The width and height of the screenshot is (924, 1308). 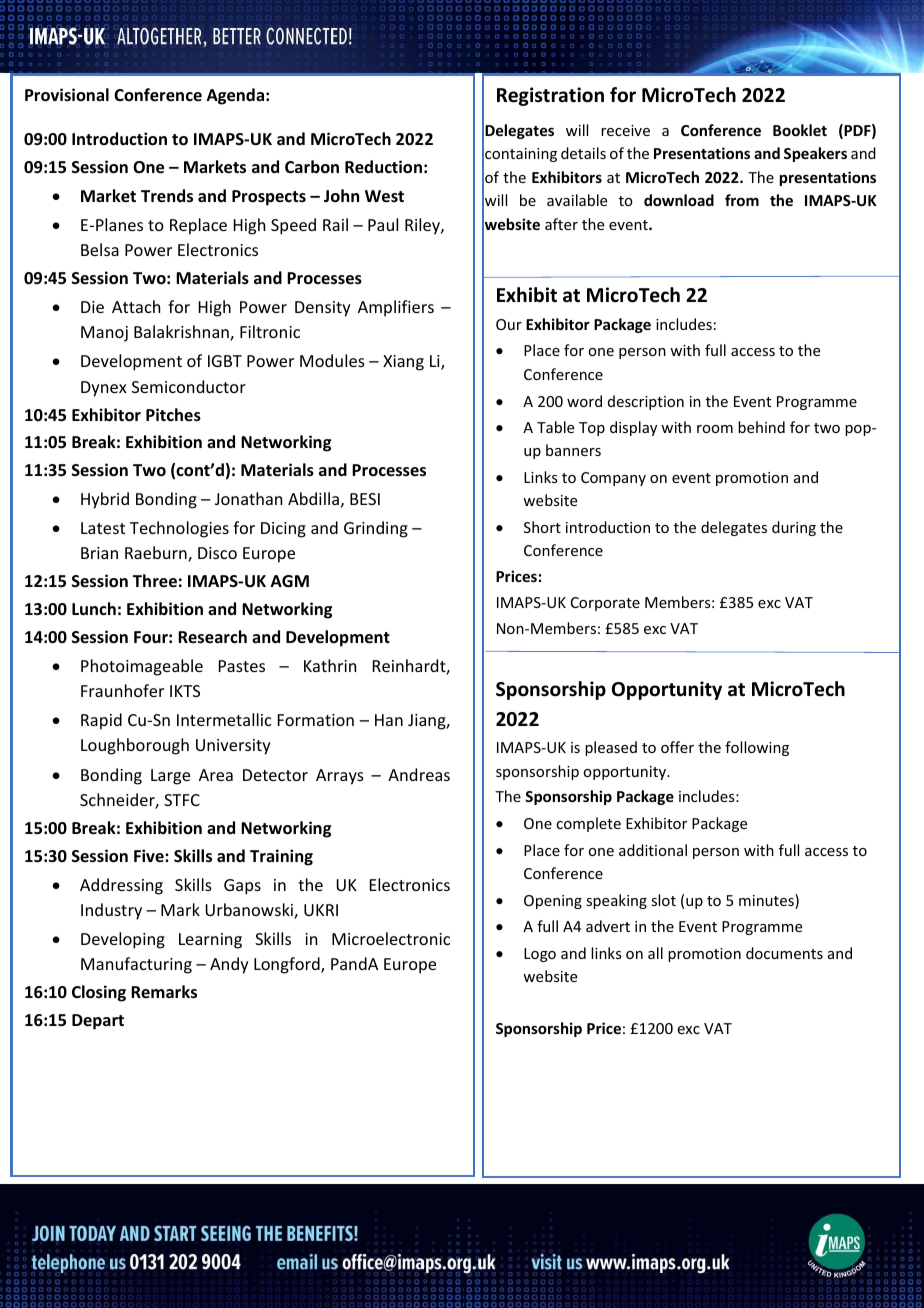 What do you see at coordinates (550, 96) in the screenshot?
I see `Registration` at bounding box center [550, 96].
